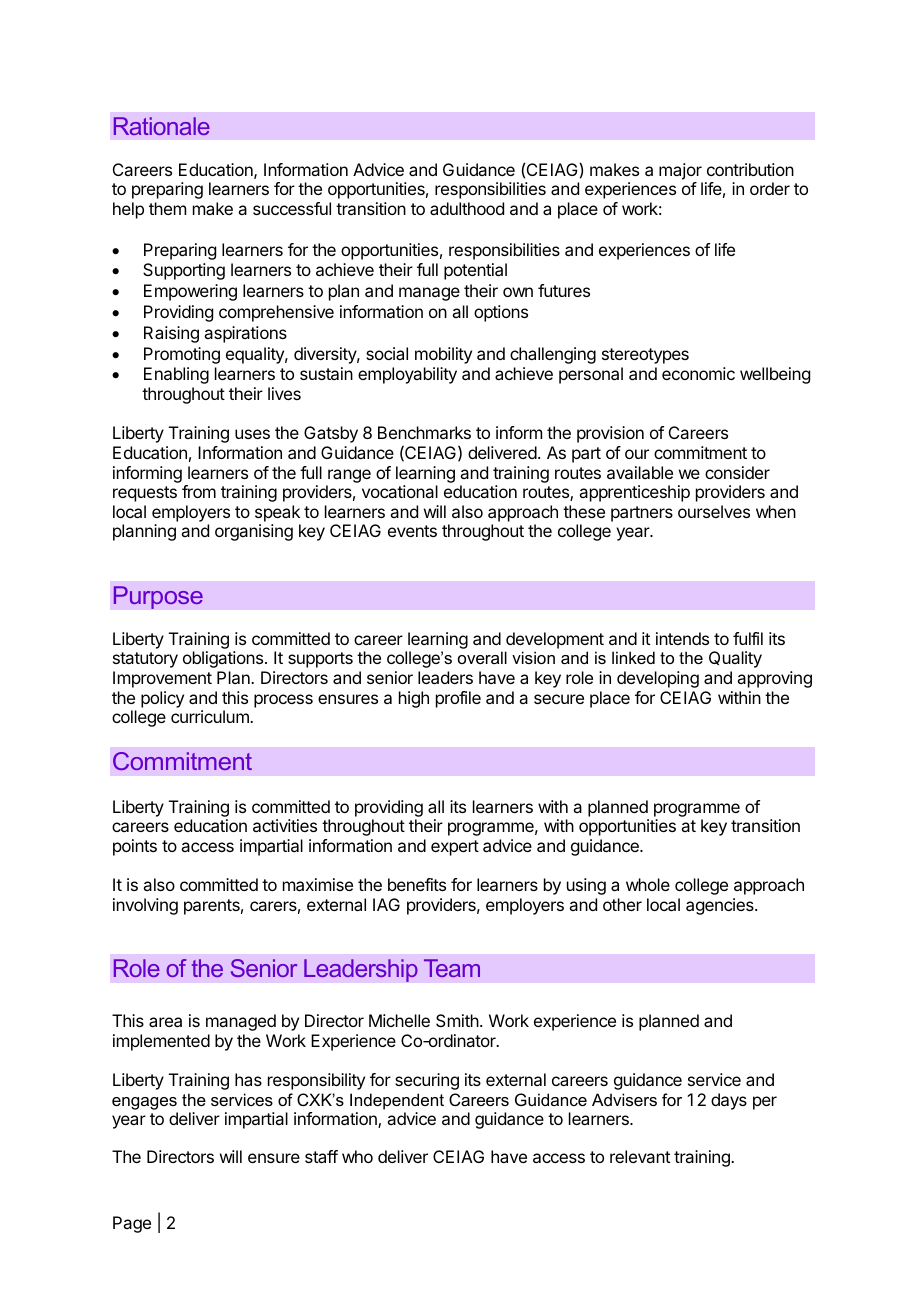 The image size is (924, 1308). What do you see at coordinates (224, 659) in the screenshot?
I see `obligations` at bounding box center [224, 659].
